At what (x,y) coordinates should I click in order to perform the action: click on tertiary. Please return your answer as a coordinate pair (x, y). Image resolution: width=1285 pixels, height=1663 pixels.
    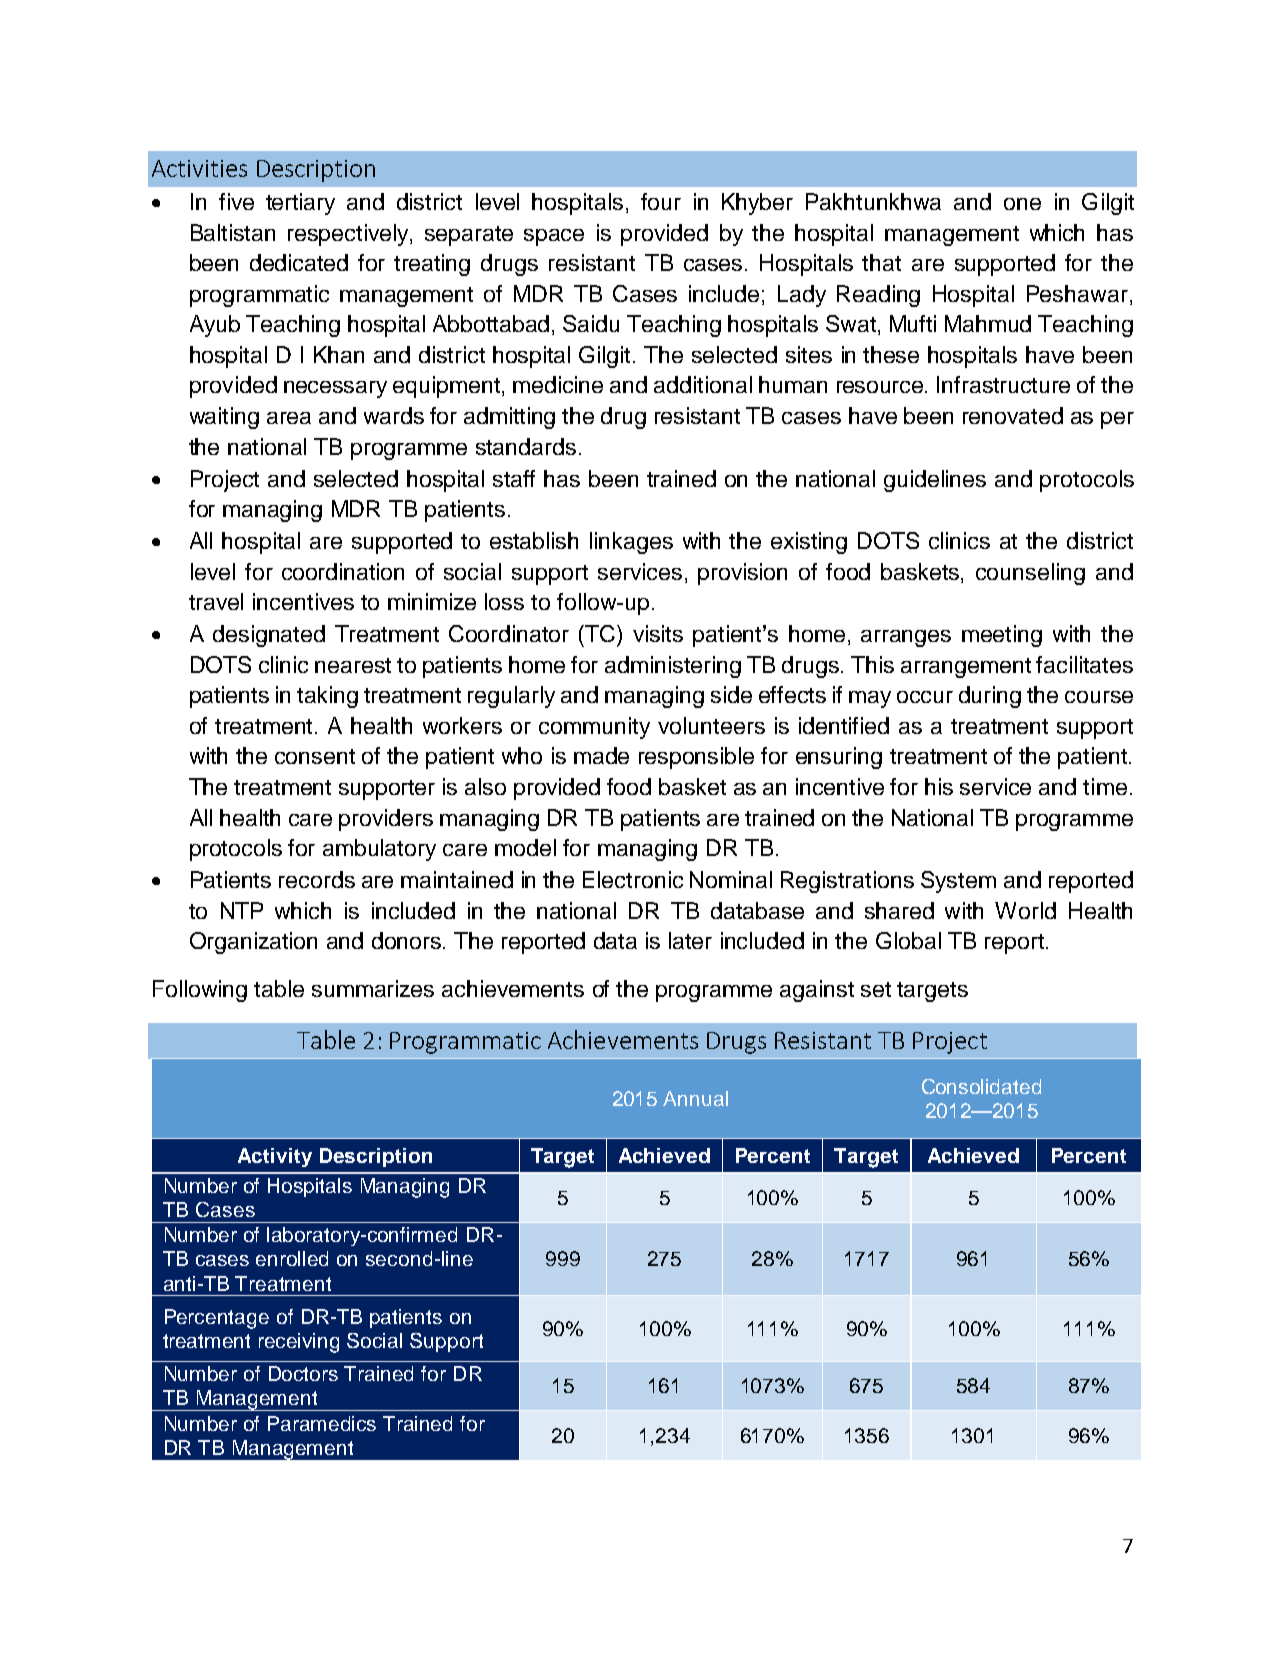
    Looking at the image, I should click on (300, 204).
